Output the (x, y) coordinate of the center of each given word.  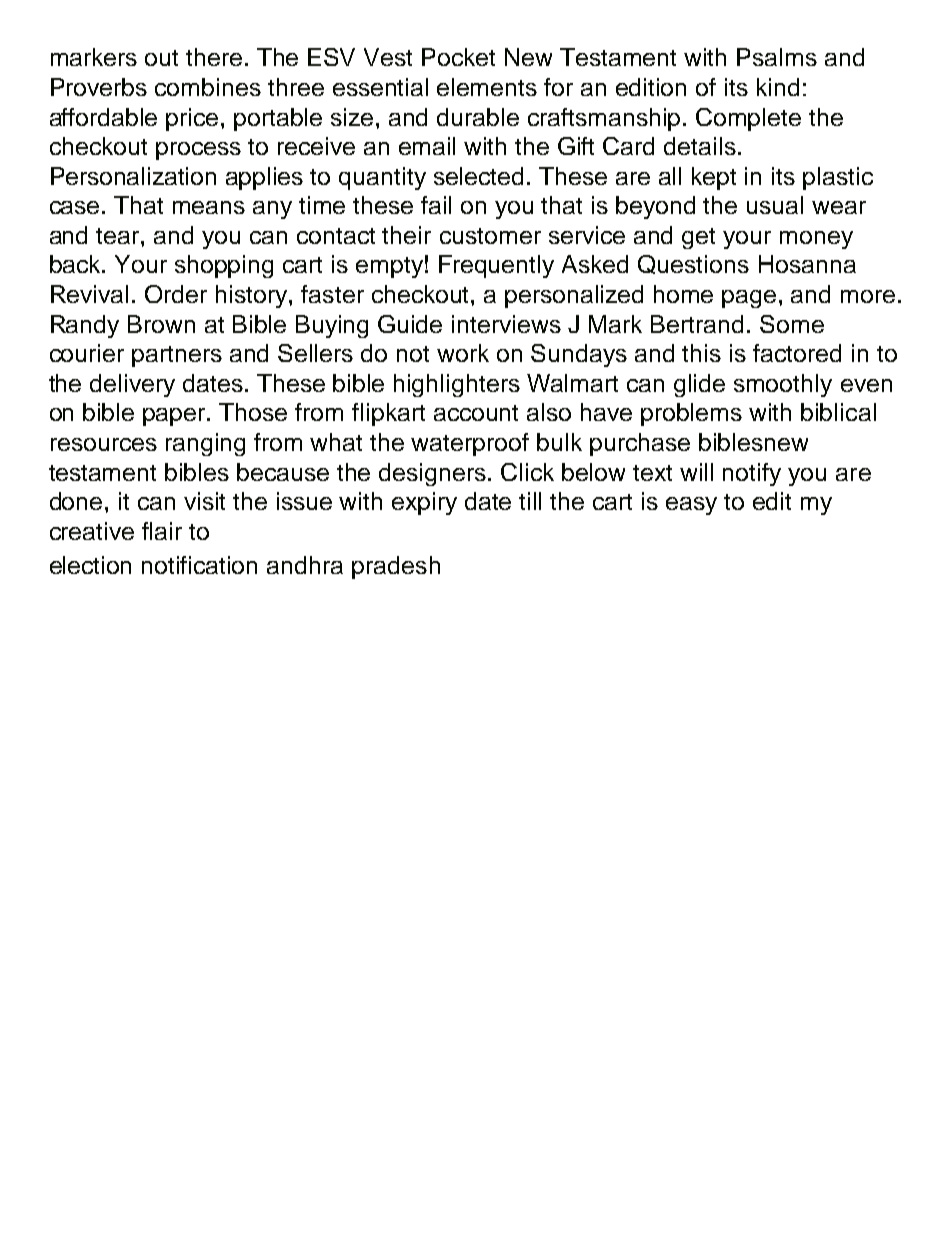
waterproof (470, 444)
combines (208, 87)
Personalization (133, 176)
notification (199, 565)
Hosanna (807, 264)
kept (714, 178)
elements (487, 87)
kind (778, 87)
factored (797, 353)
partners (177, 356)
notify (752, 474)
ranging (205, 444)
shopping (224, 266)
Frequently (496, 266)
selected (478, 176)
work (463, 353)
